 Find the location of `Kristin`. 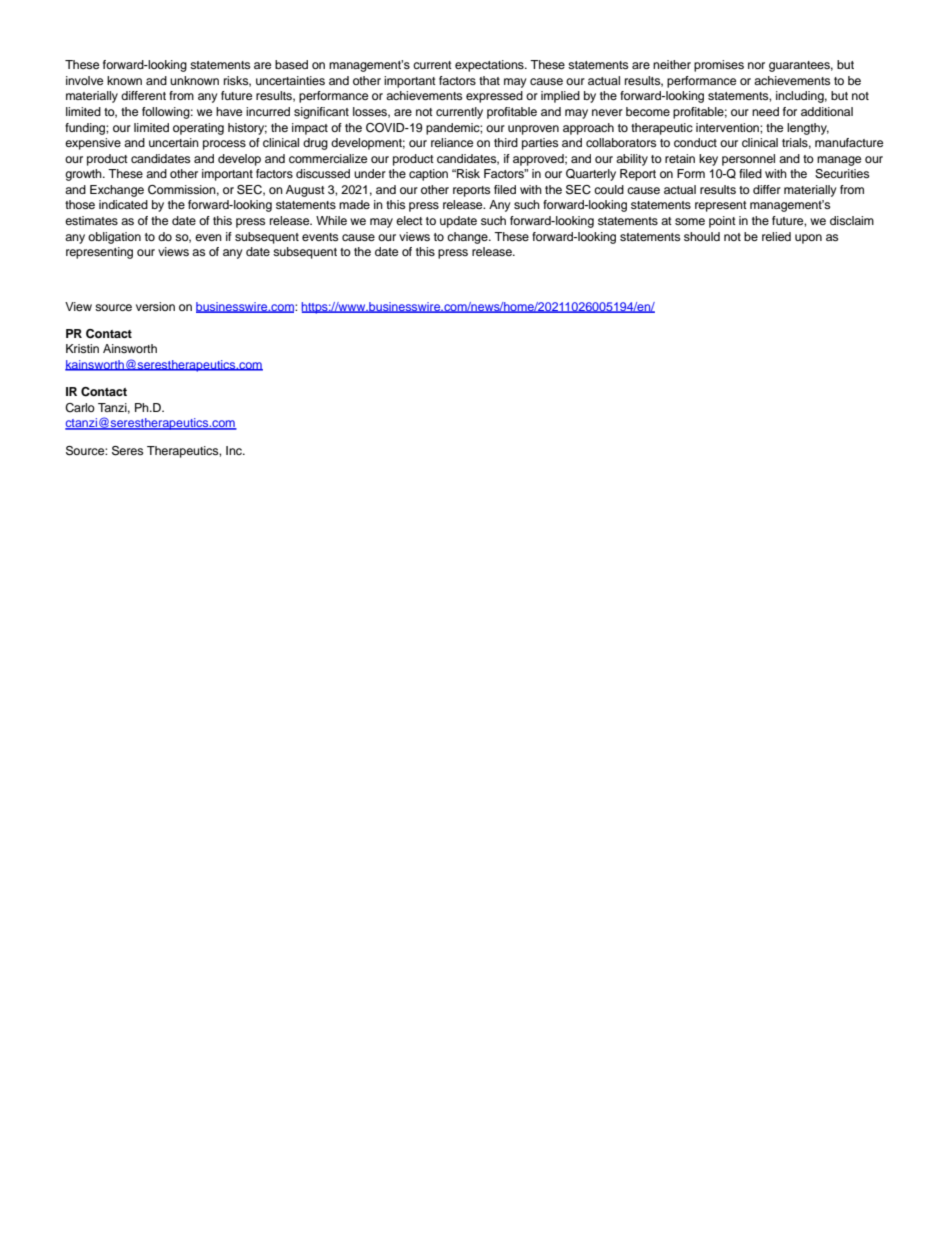

Kristin is located at coordinates (82, 348).
